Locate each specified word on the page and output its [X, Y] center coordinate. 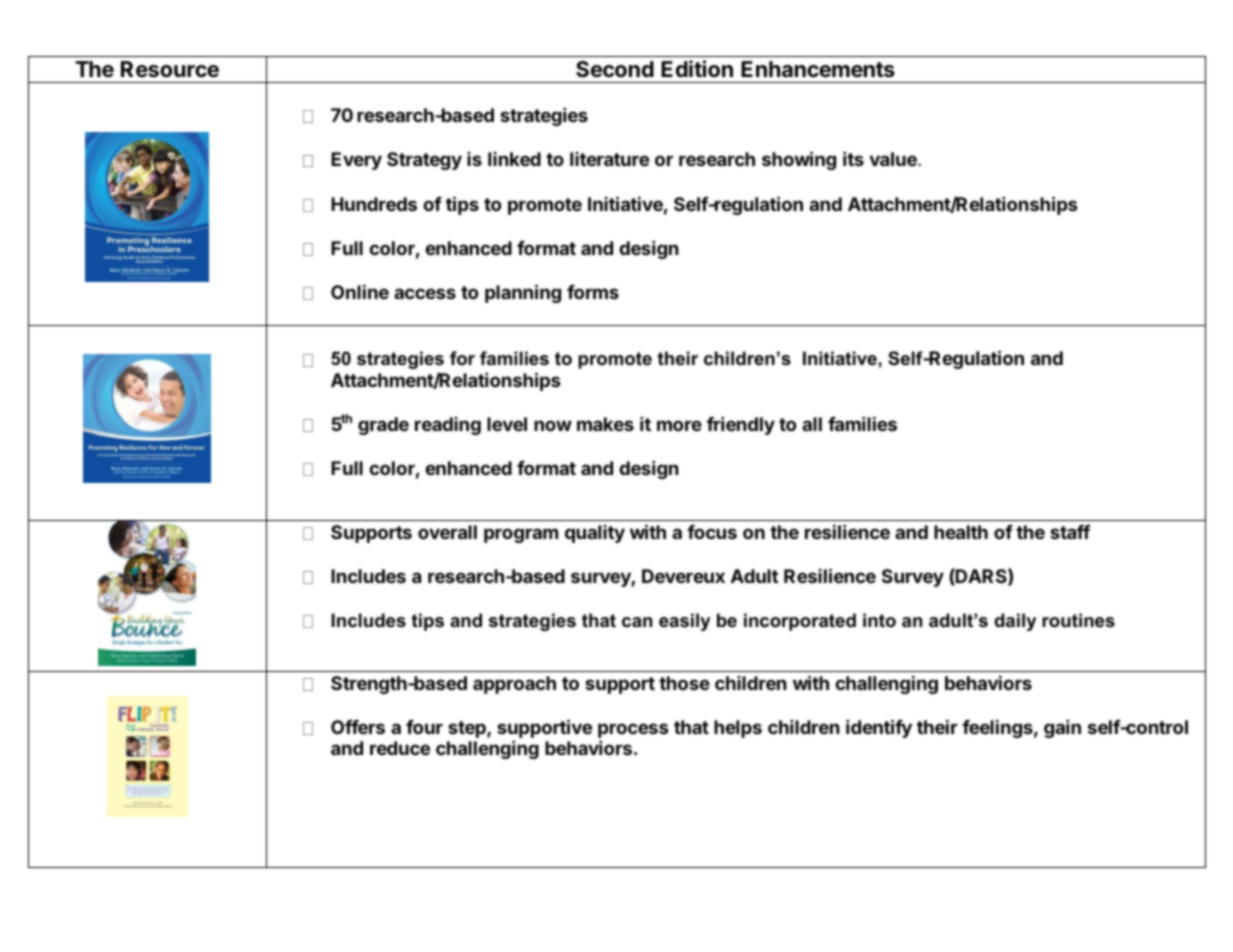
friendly [741, 425]
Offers [358, 727]
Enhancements [818, 69]
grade [383, 426]
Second [615, 69]
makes [605, 424]
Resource [170, 69]
